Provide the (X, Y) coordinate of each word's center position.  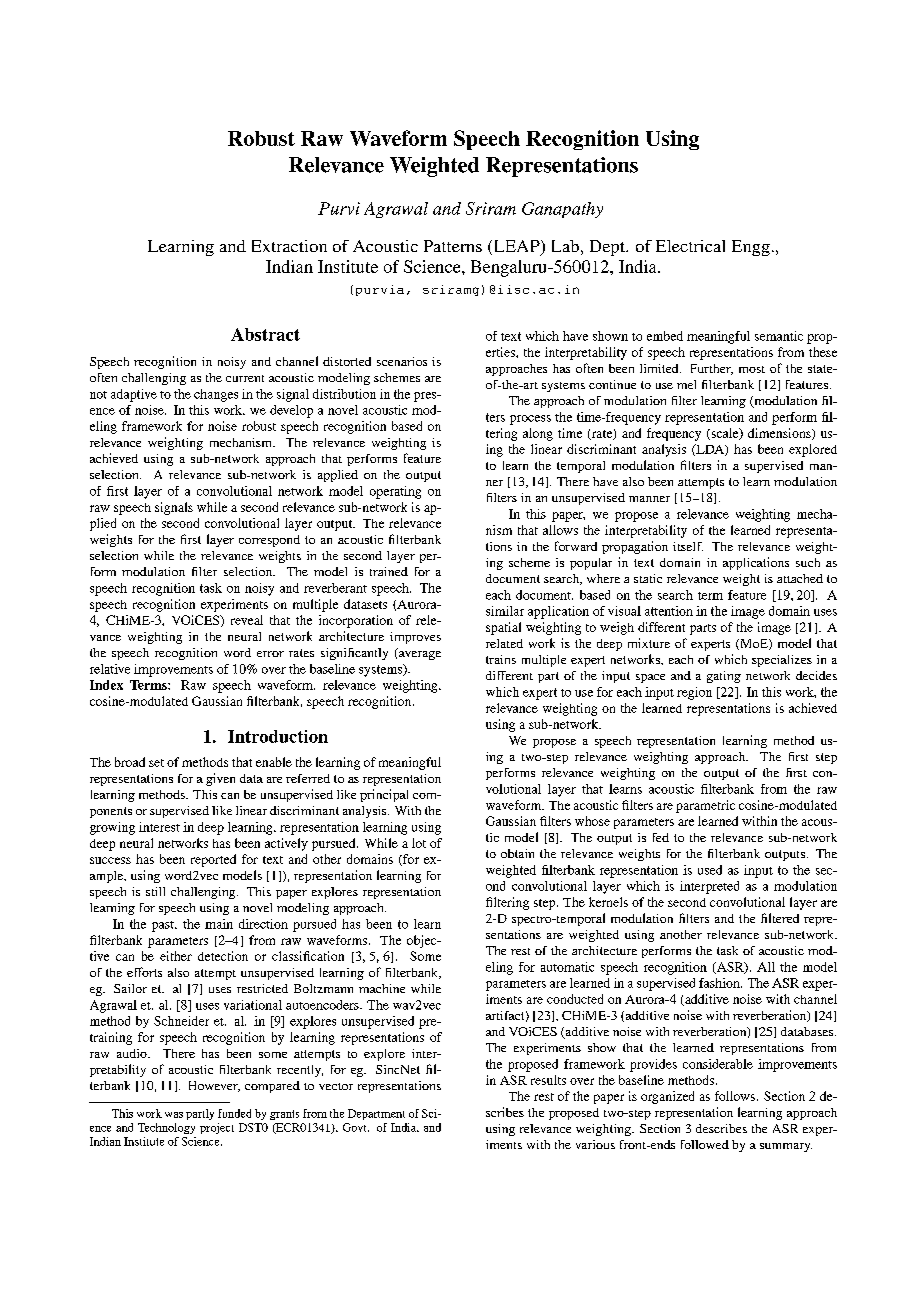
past (164, 926)
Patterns (453, 246)
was (174, 1115)
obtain (517, 853)
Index (106, 685)
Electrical (690, 246)
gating (724, 677)
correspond (269, 541)
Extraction (289, 246)
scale (725, 434)
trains (501, 659)
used (710, 870)
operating (395, 492)
